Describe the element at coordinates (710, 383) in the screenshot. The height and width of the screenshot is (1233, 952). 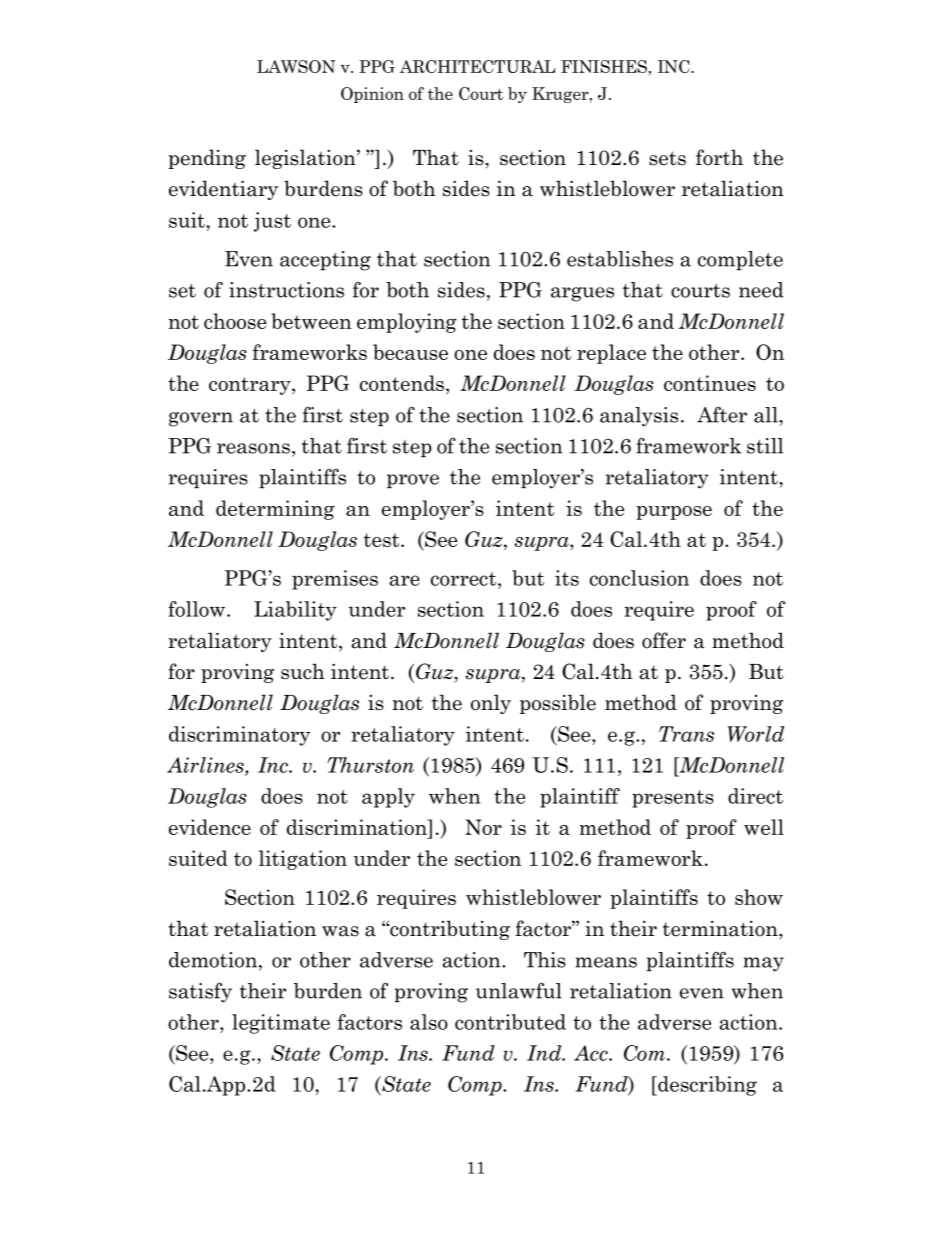
I see `continues` at that location.
